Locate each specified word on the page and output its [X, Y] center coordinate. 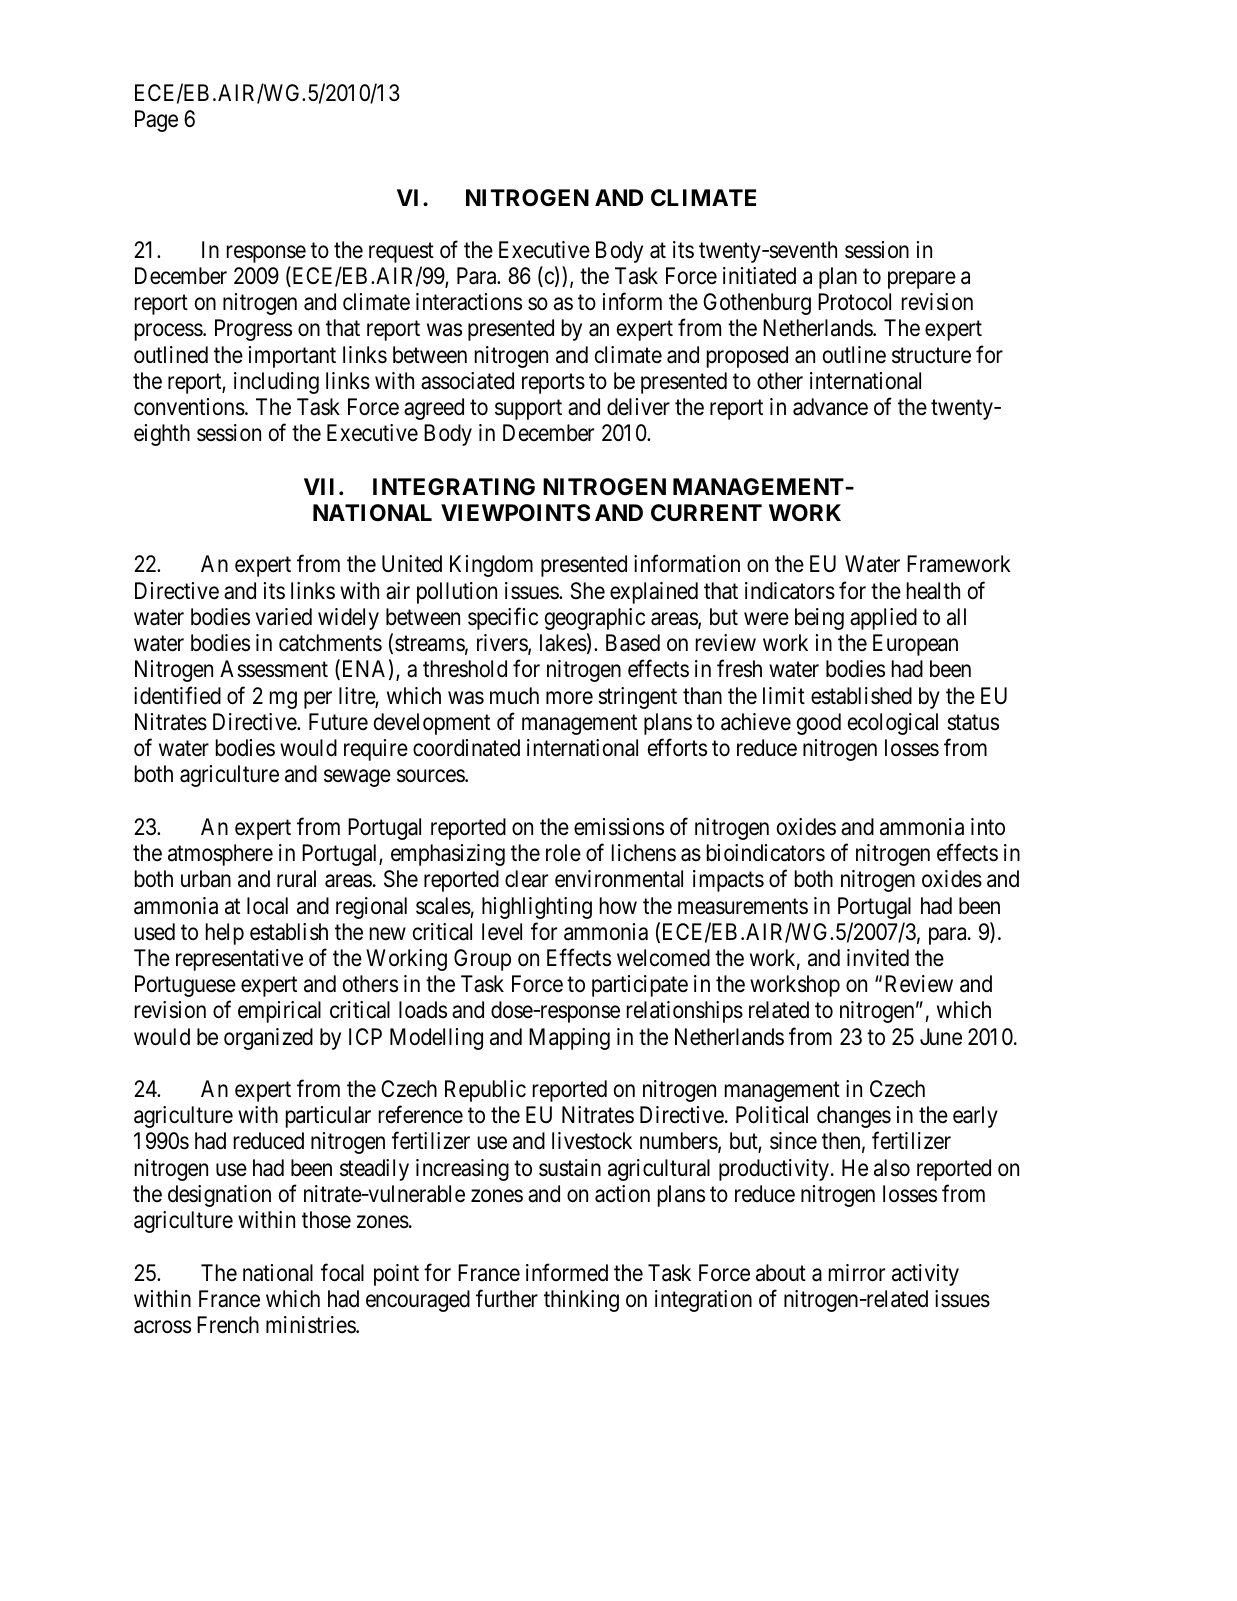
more [569, 697]
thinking [581, 1301]
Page [156, 121]
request [401, 253]
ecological [893, 724]
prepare [922, 280]
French [228, 1325]
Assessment [274, 669]
